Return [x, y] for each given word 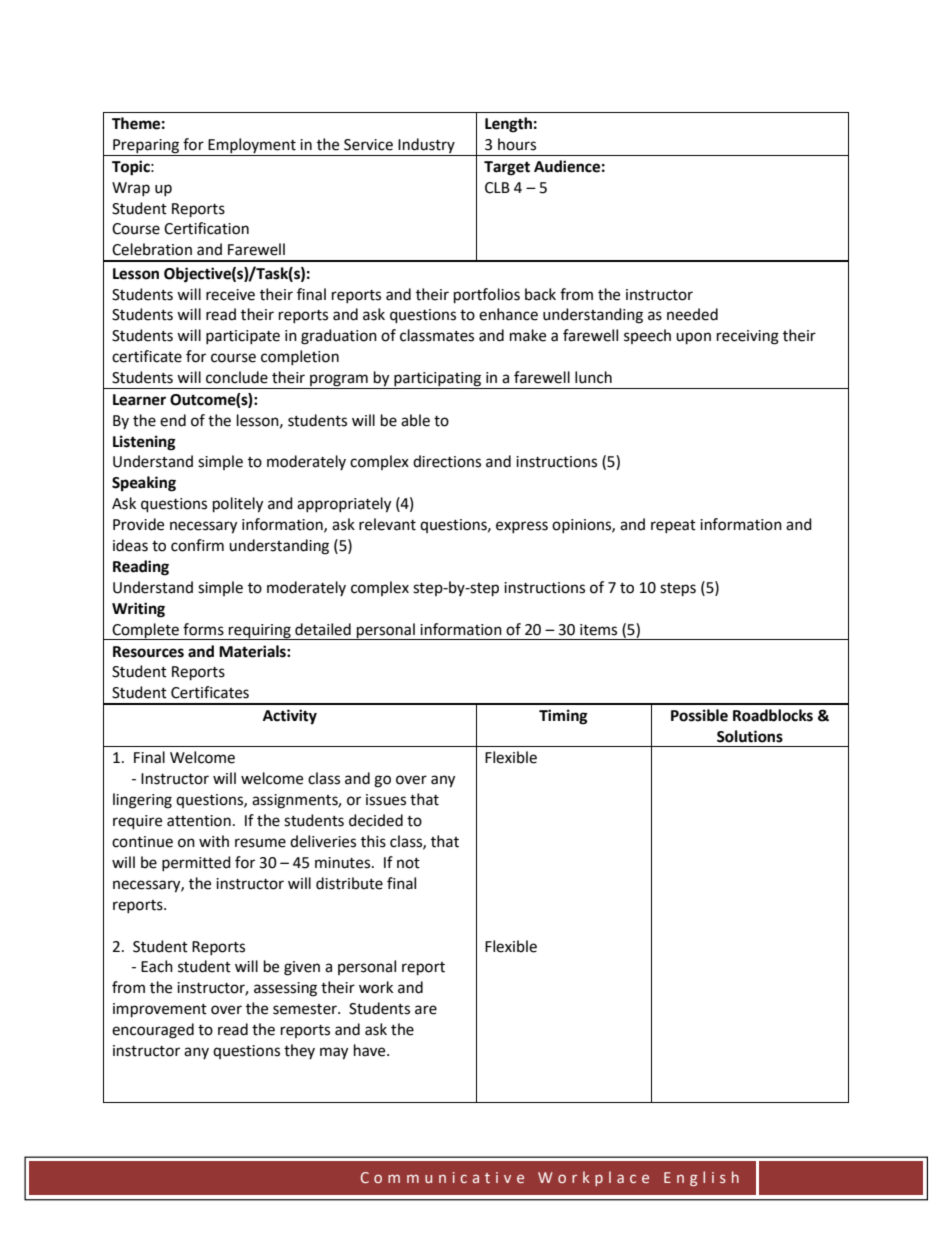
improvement [160, 1010]
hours [517, 144]
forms [203, 629]
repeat [673, 526]
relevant [387, 524]
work [376, 987]
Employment [252, 147]
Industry [426, 147]
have [371, 1050]
